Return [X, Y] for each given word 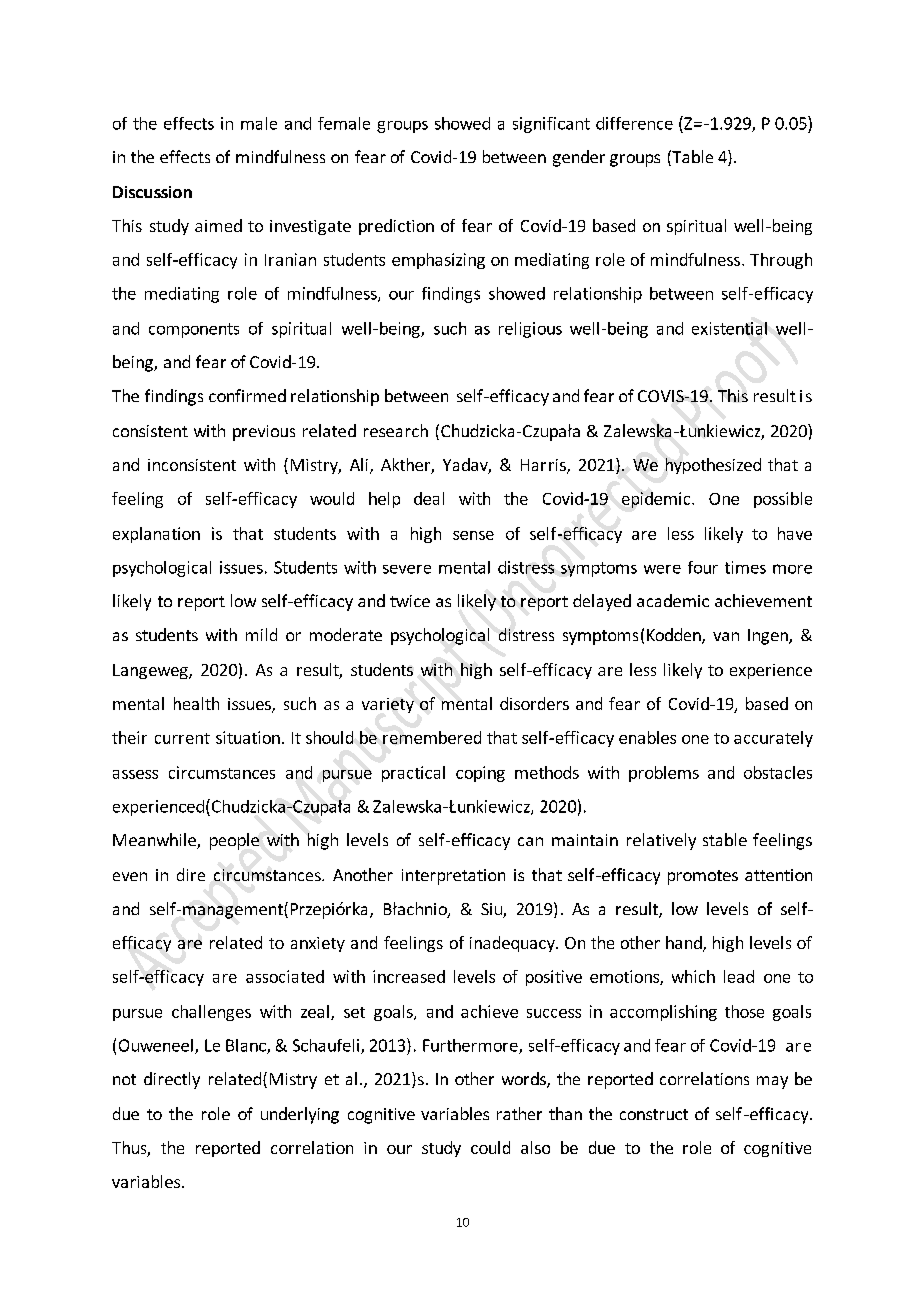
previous [264, 433]
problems [664, 774]
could [490, 1147]
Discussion [152, 192]
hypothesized [713, 466]
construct [654, 1114]
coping [480, 774]
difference [634, 123]
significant [551, 125]
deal [429, 498]
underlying [300, 1115]
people [234, 841]
